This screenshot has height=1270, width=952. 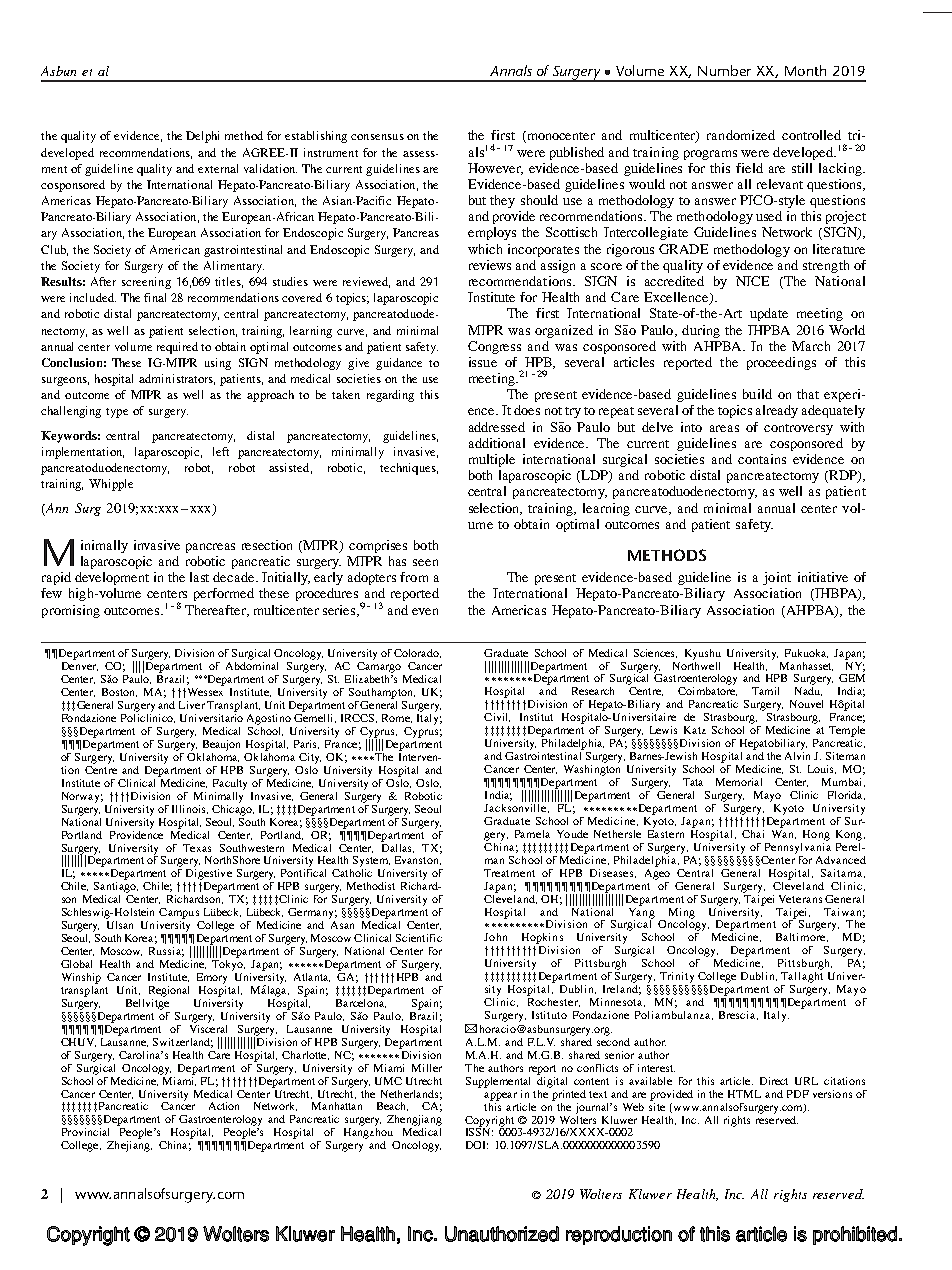 I want to click on multiple, so click(x=492, y=460).
